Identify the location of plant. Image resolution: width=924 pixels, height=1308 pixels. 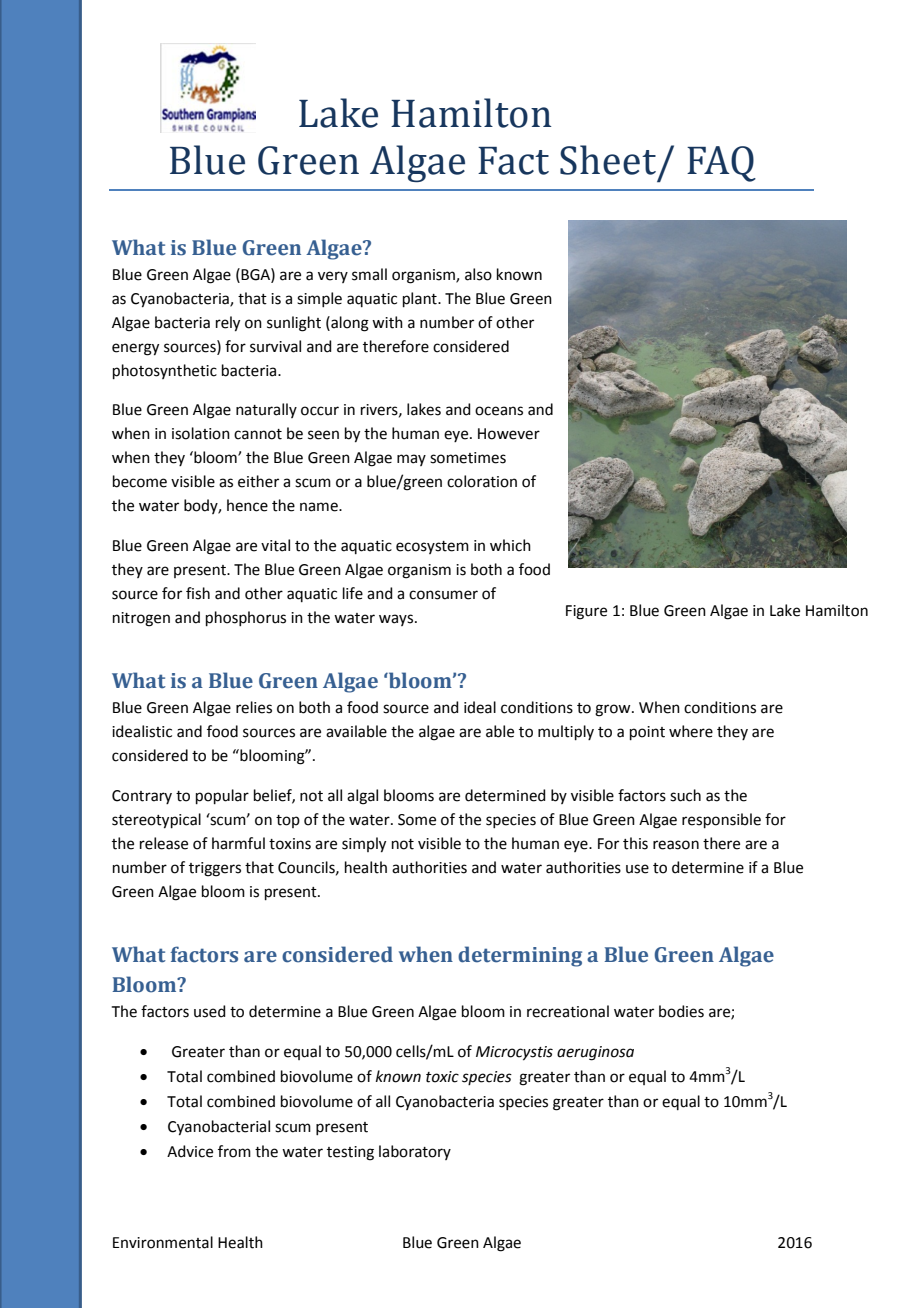
(421, 299).
